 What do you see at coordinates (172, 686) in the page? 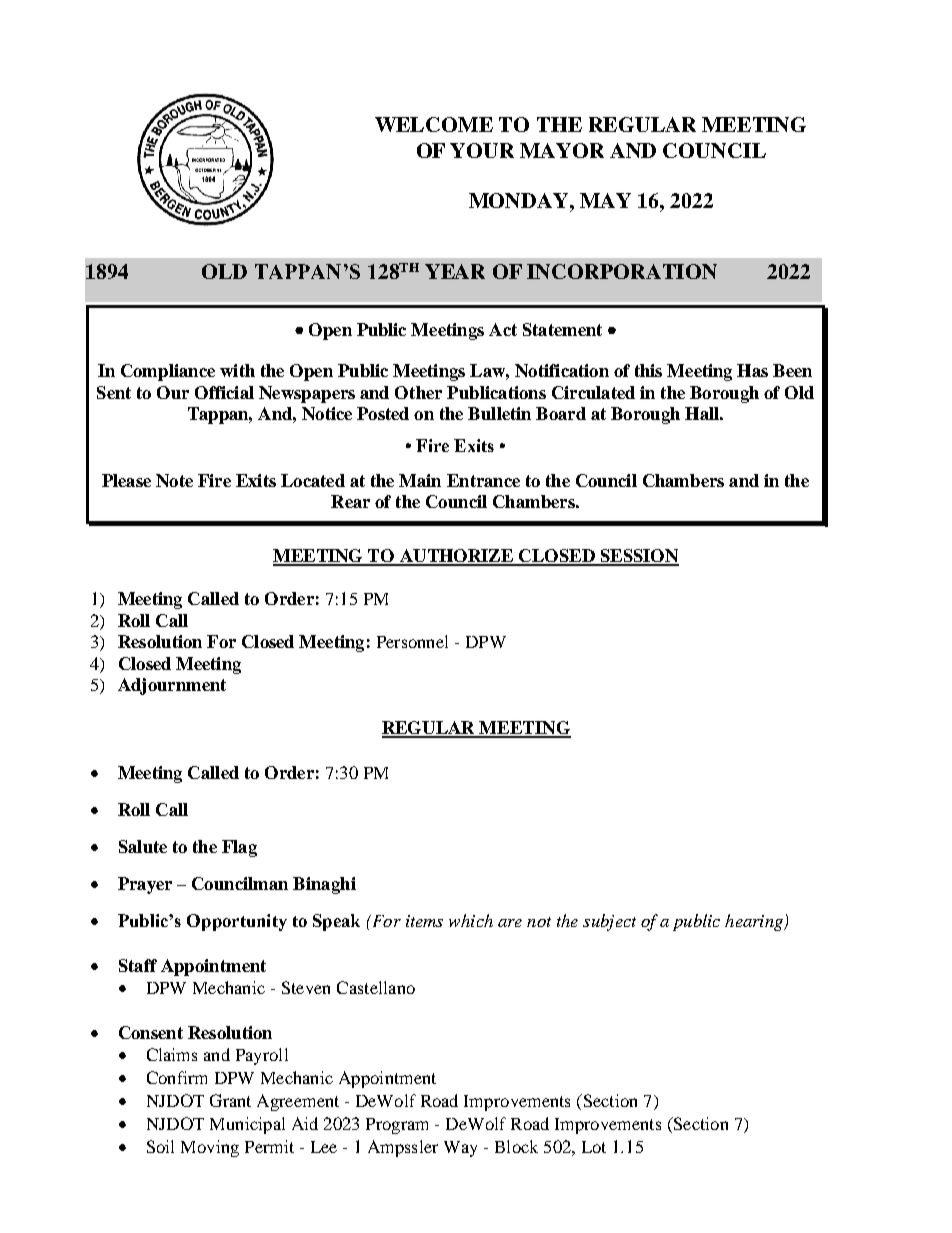
I see `Adjournment` at bounding box center [172, 686].
